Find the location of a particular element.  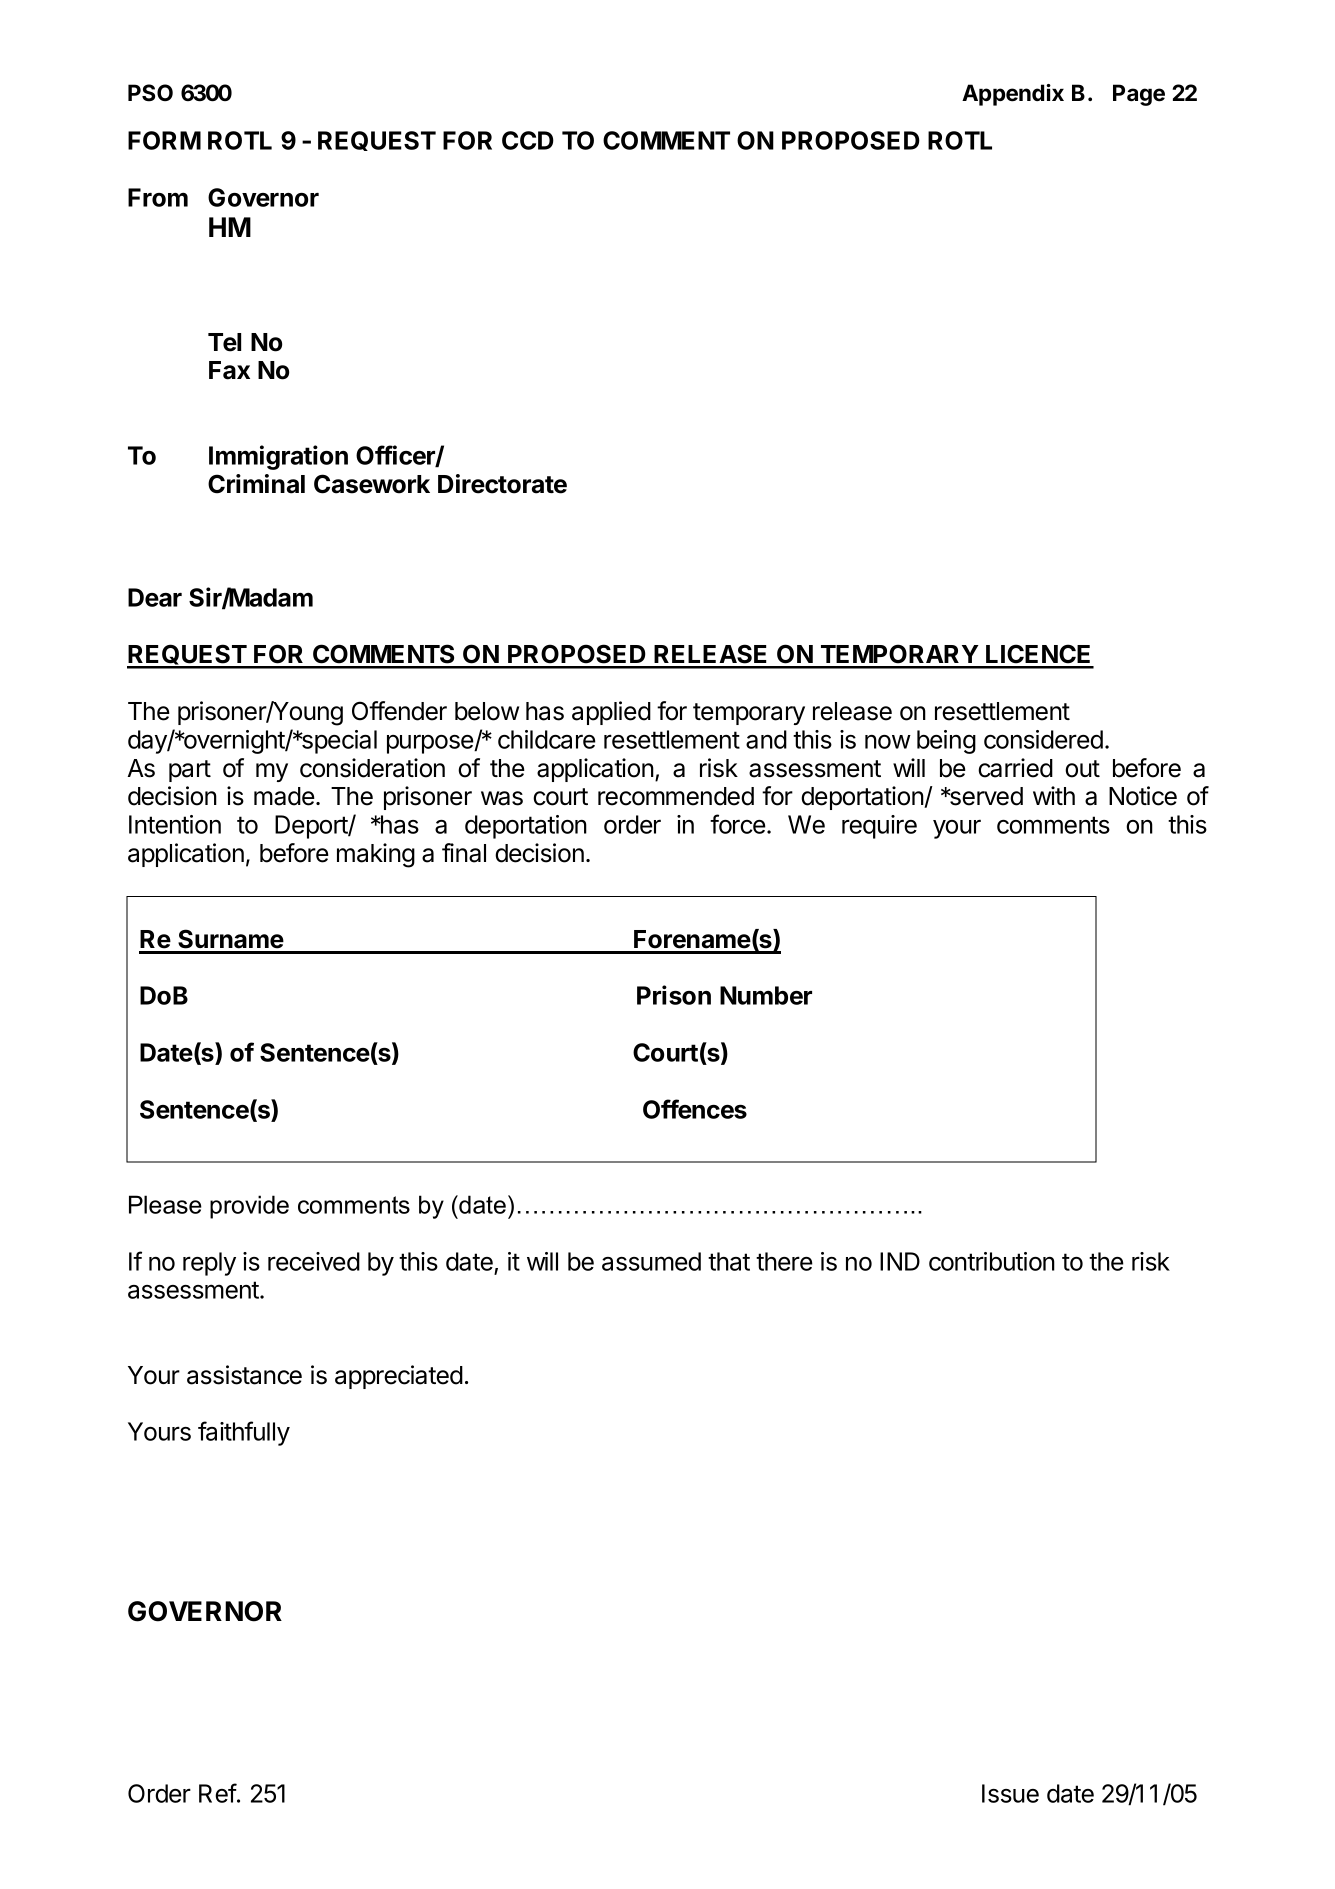

From is located at coordinates (158, 197).
